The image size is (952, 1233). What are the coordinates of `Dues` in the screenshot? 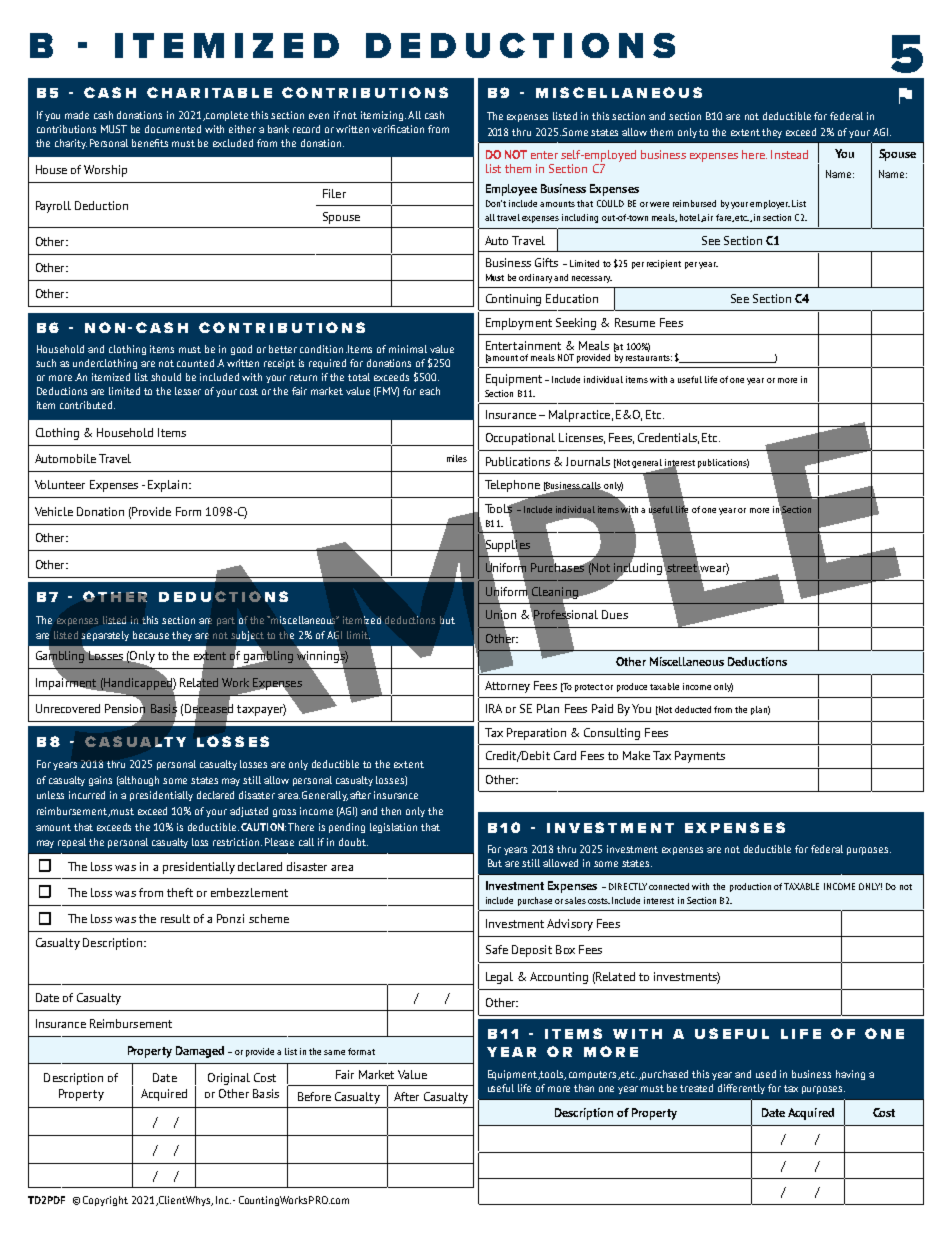 It's located at (615, 614).
